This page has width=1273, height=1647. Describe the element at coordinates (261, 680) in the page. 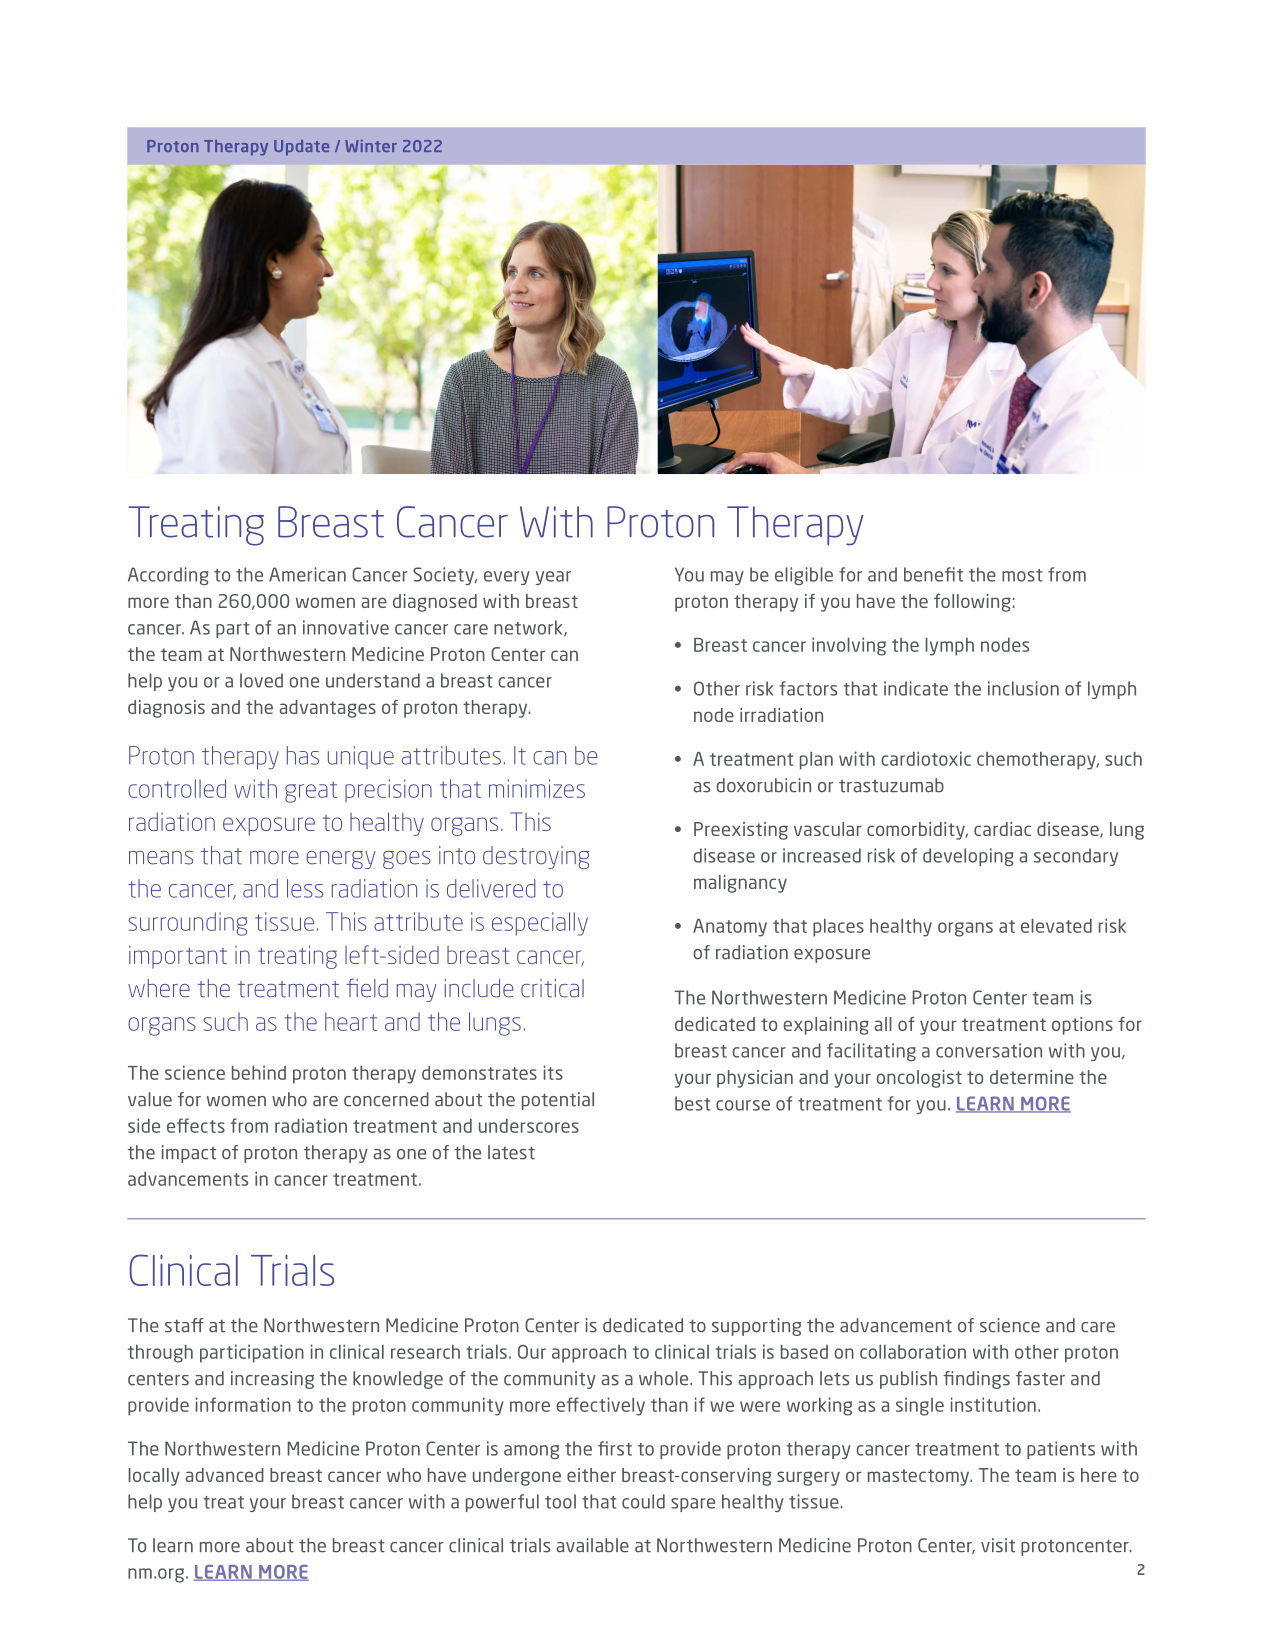

I see `loved` at that location.
